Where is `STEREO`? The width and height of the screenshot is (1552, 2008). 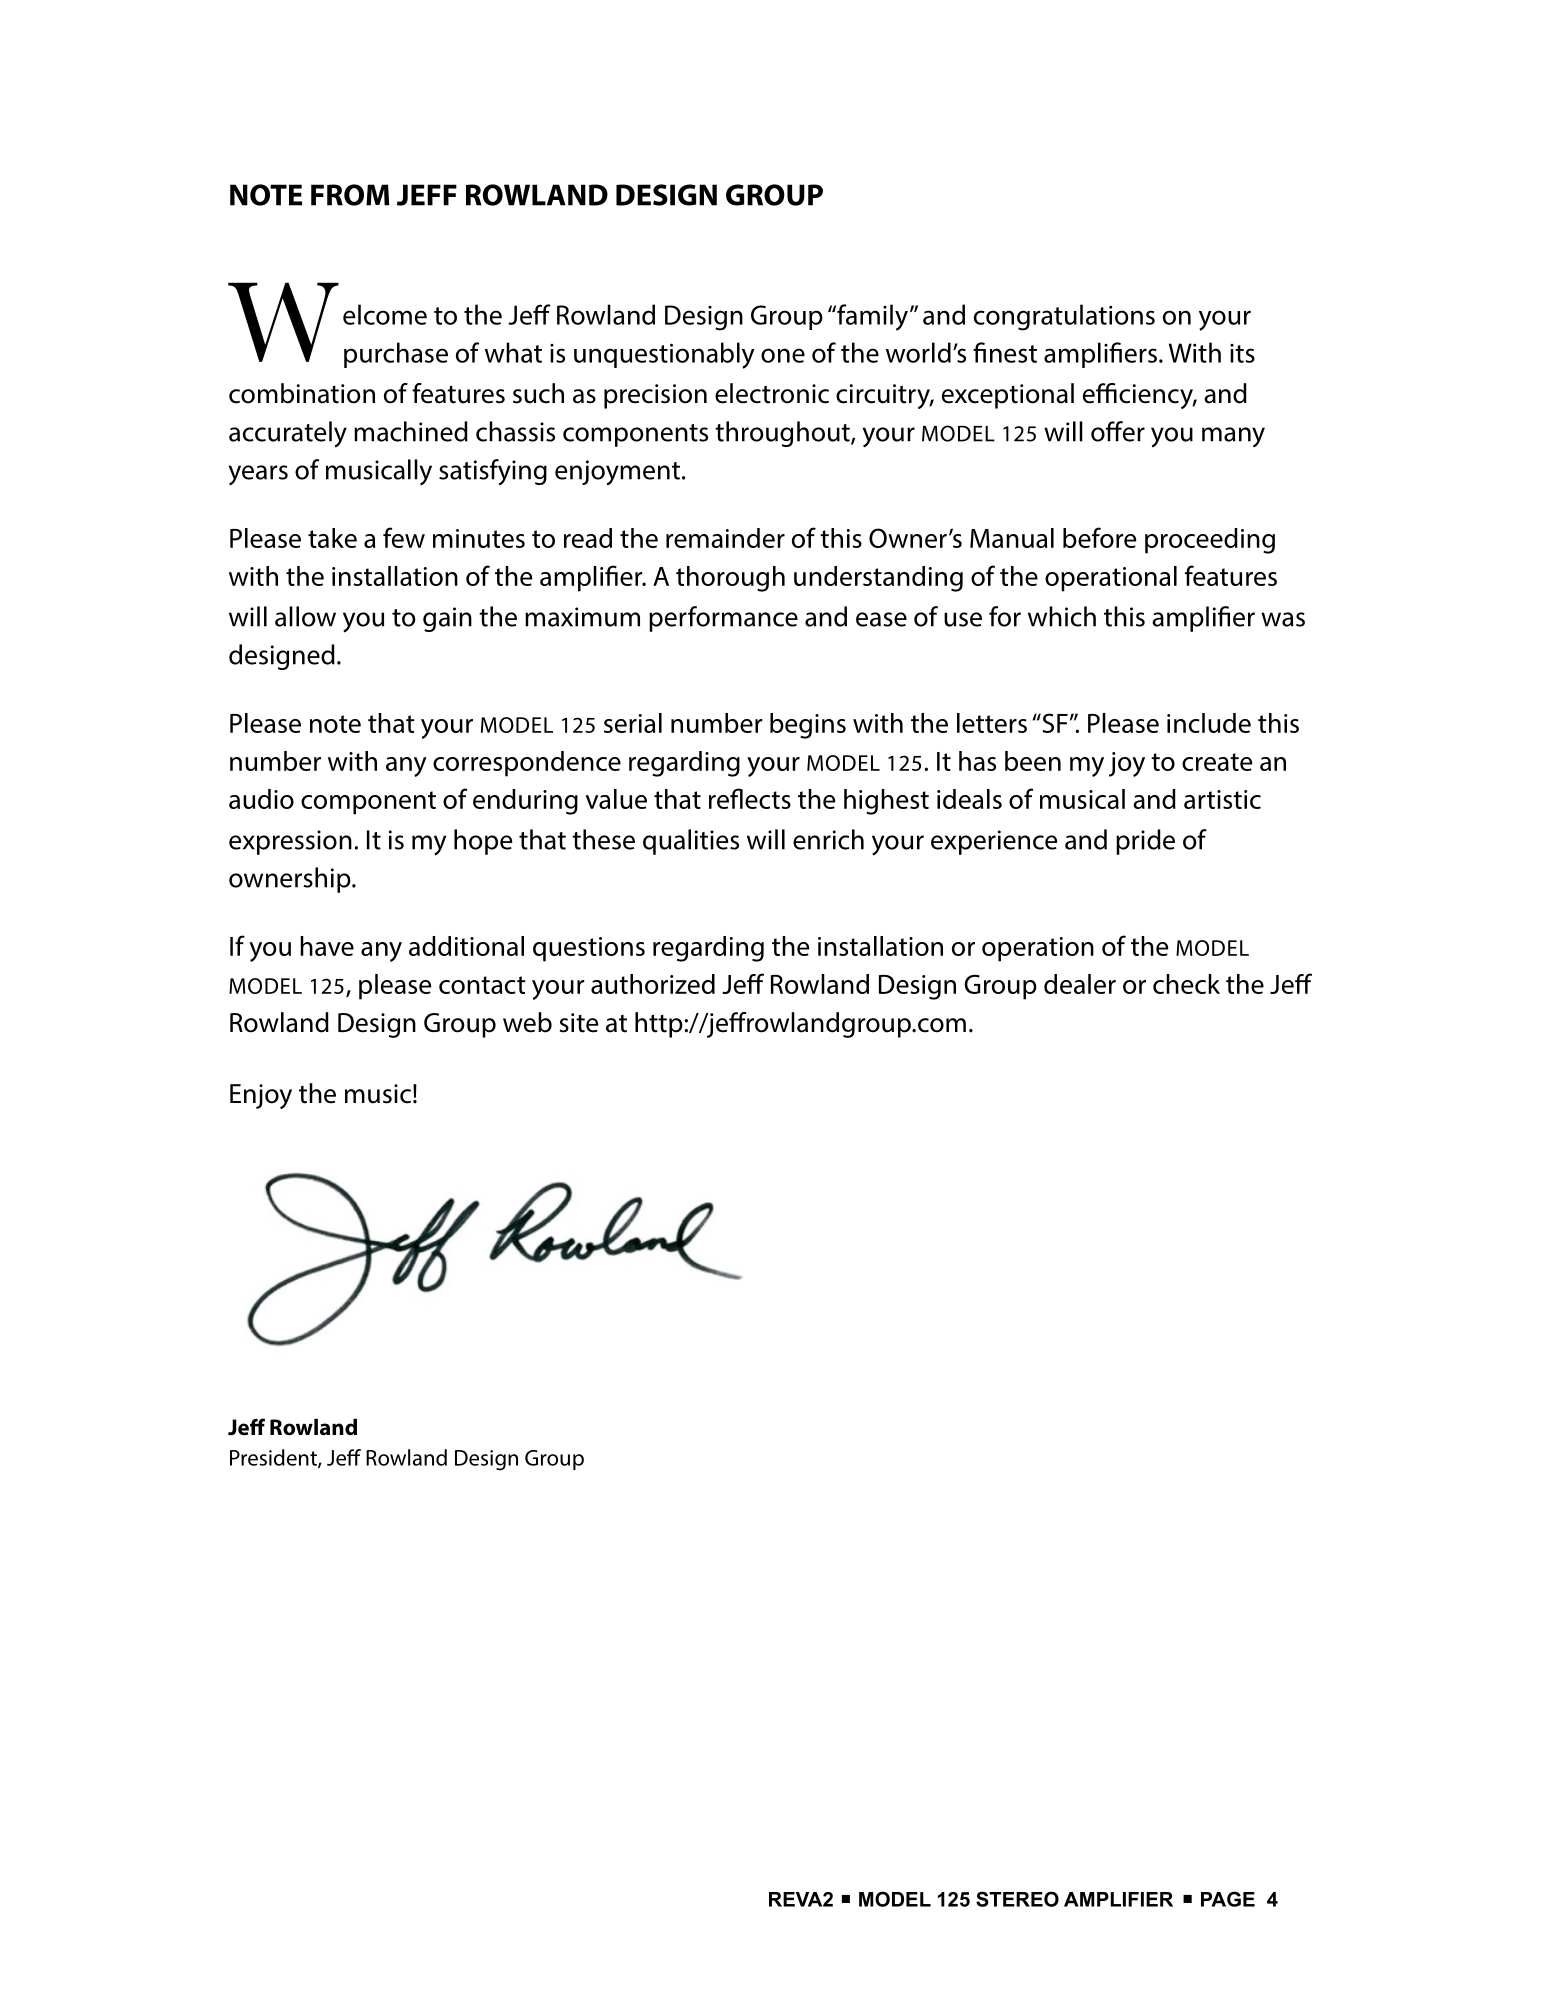 STEREO is located at coordinates (1017, 1899).
